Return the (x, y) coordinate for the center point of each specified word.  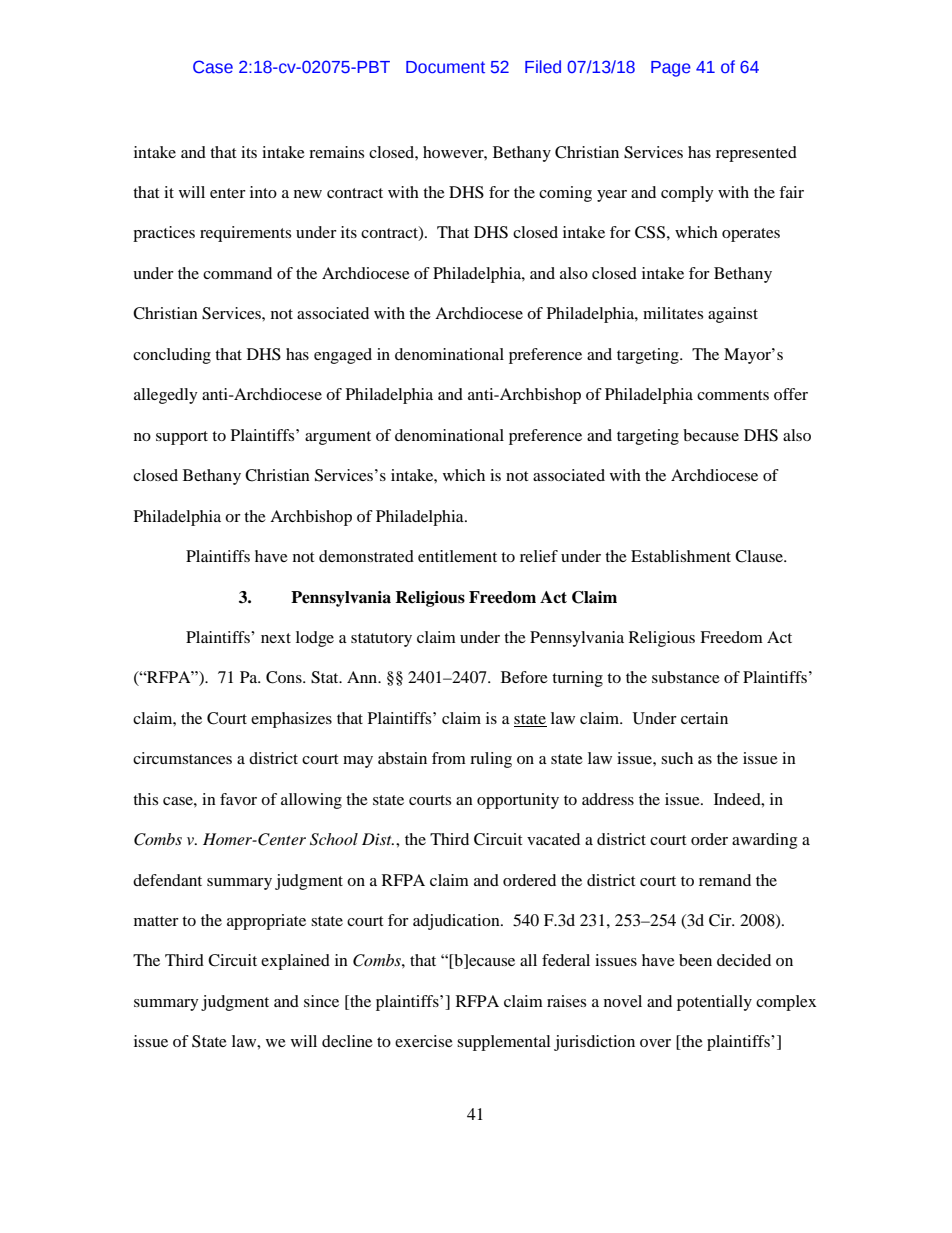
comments (733, 395)
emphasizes (291, 720)
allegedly (165, 396)
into (263, 192)
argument (338, 438)
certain (704, 718)
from (449, 758)
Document (445, 67)
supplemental (503, 1043)
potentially (714, 1003)
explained (295, 962)
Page (671, 69)
